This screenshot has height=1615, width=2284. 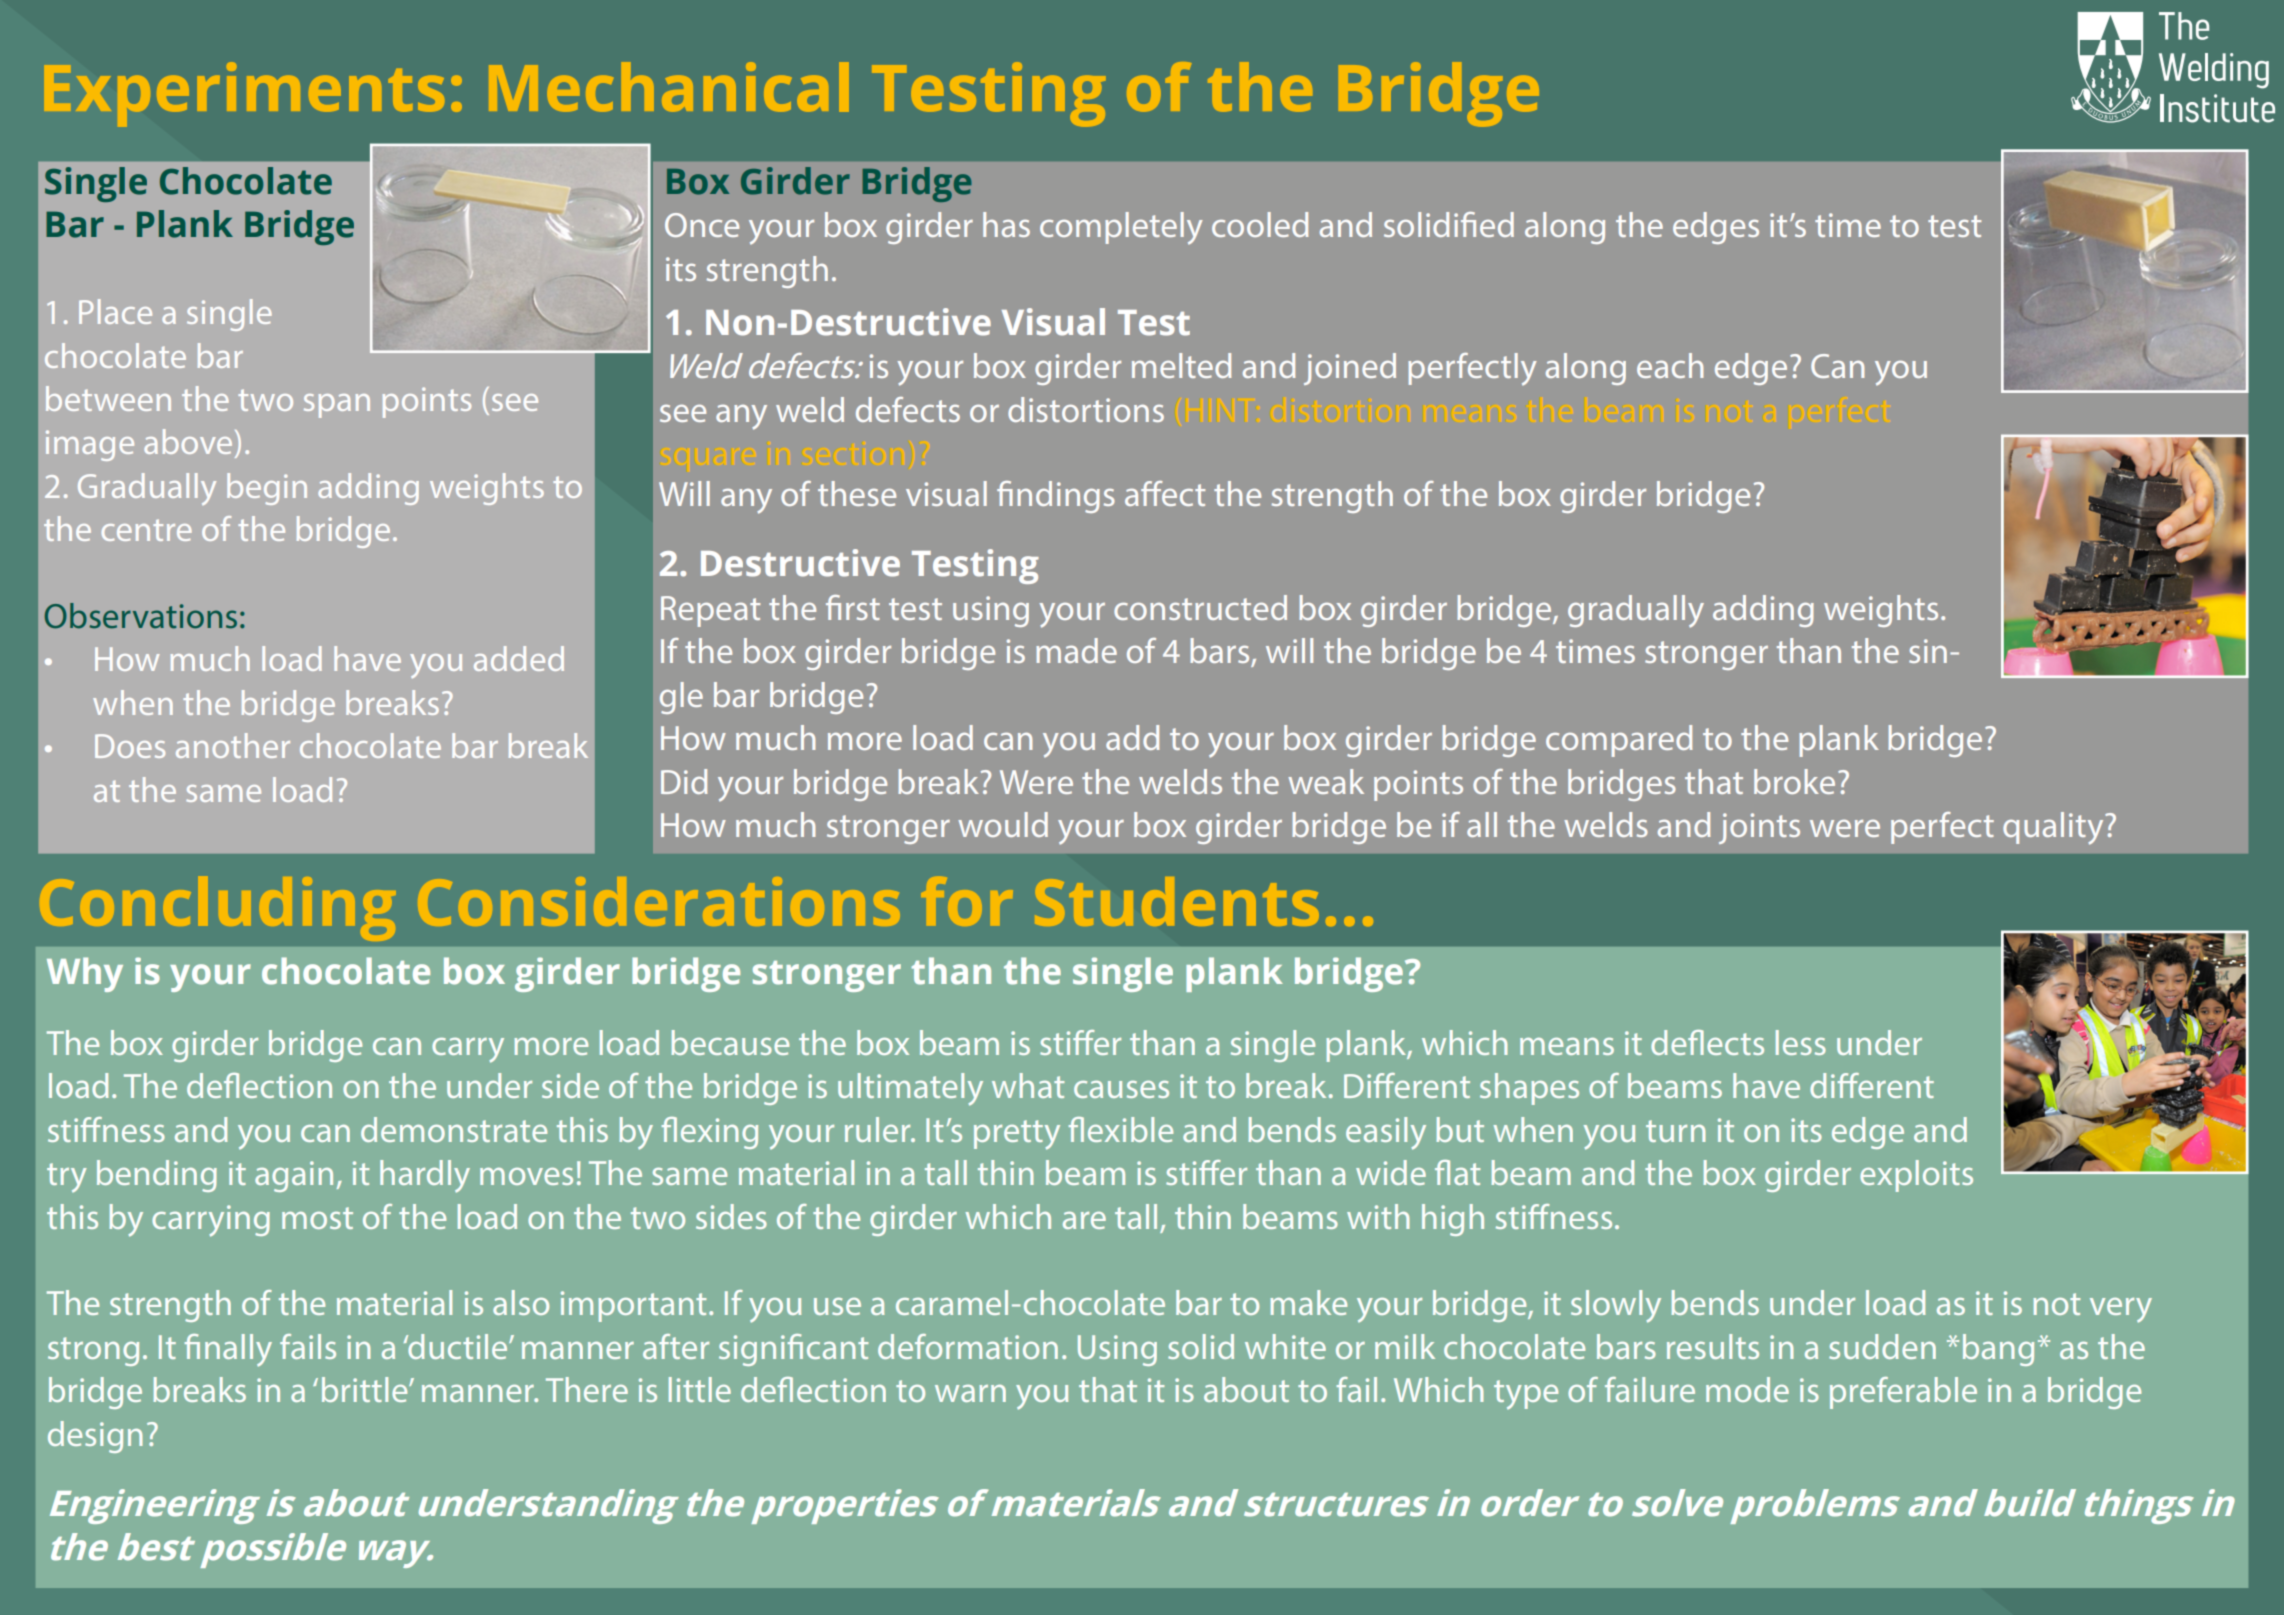 What do you see at coordinates (1670, 365) in the screenshot?
I see `each` at bounding box center [1670, 365].
